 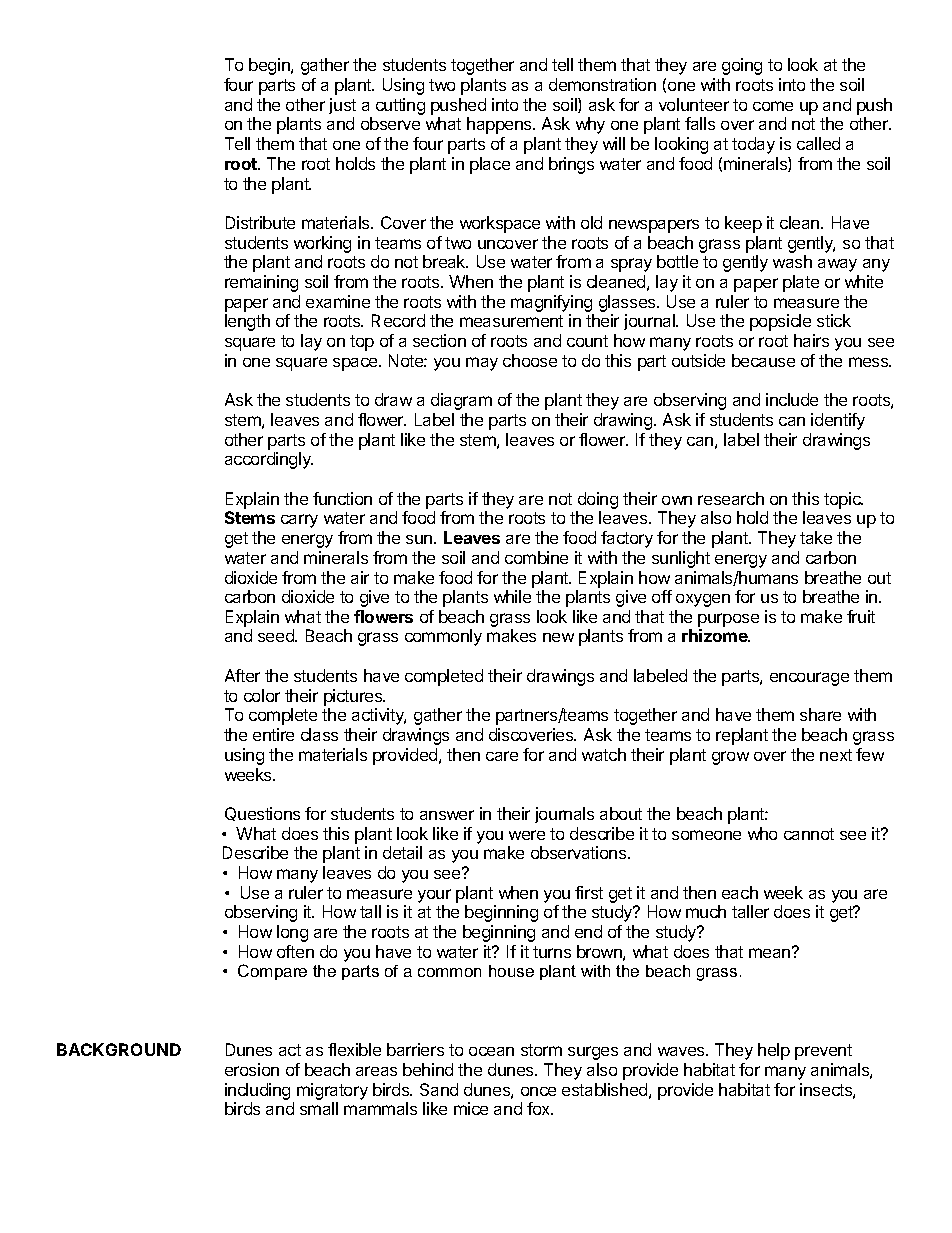 I want to click on purpose, so click(x=728, y=620).
